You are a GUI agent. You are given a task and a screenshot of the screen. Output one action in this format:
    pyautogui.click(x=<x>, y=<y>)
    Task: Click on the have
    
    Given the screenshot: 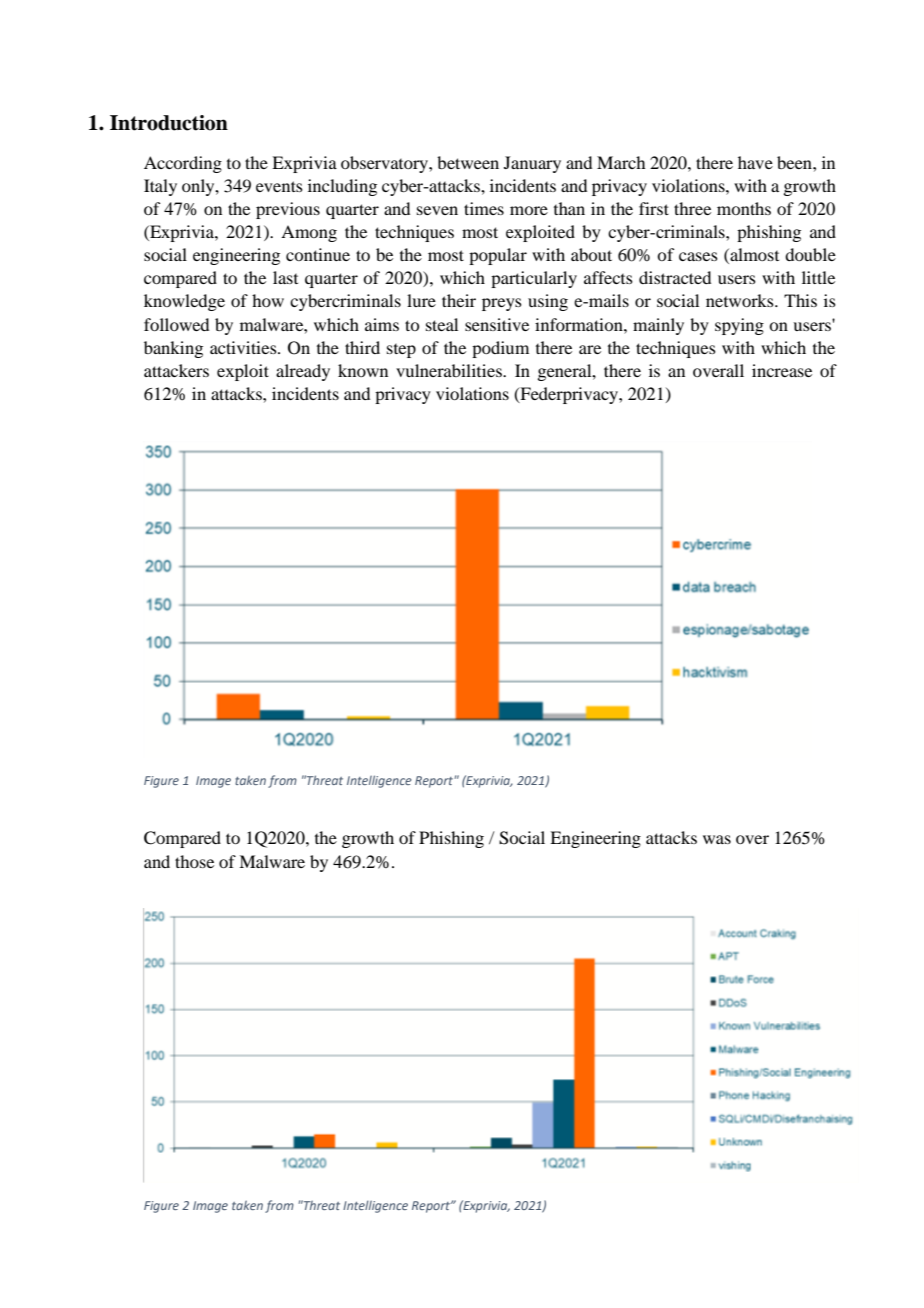 What is the action you would take?
    pyautogui.click(x=755, y=162)
